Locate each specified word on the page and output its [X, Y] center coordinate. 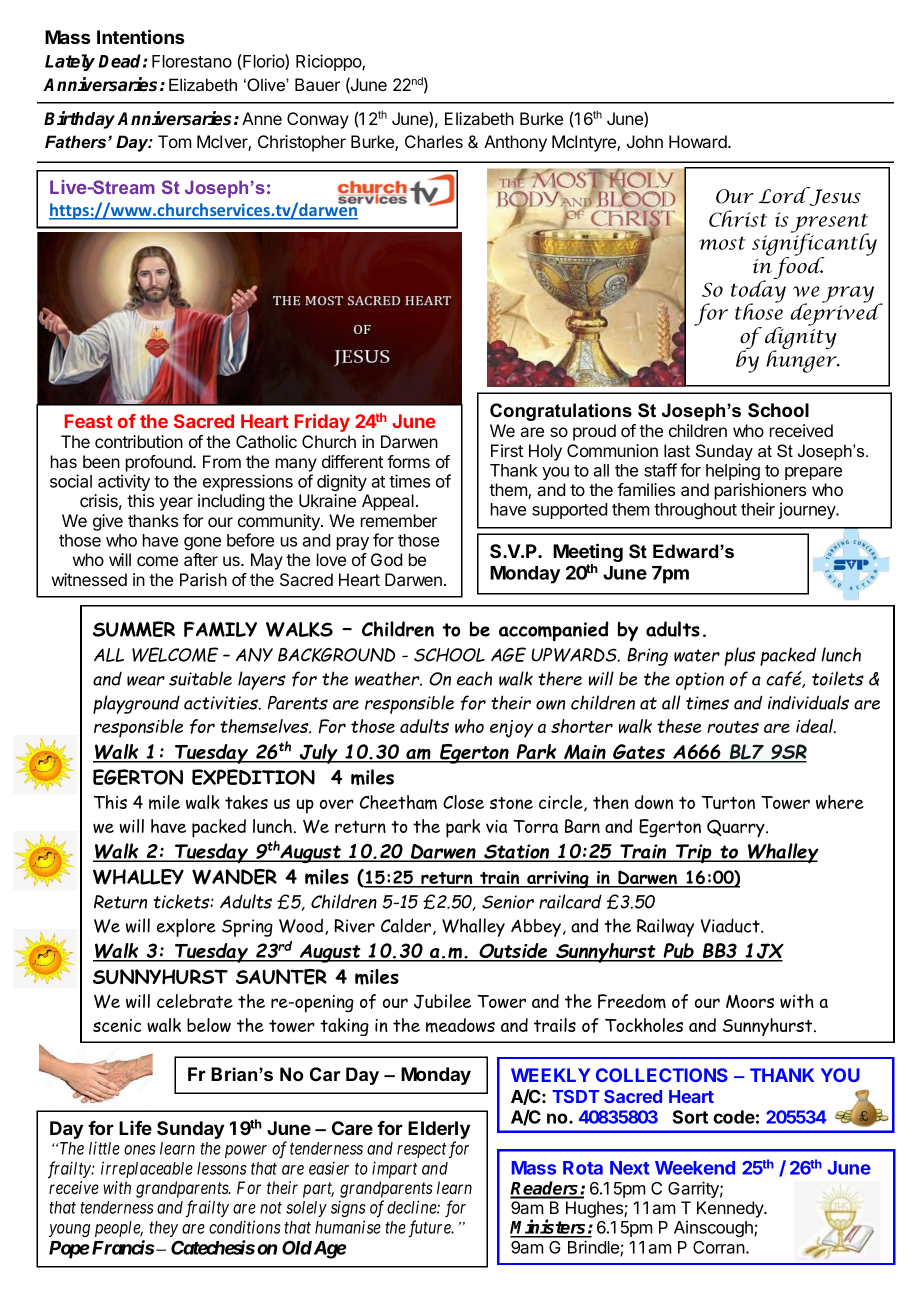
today [758, 291]
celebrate [195, 1001]
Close [463, 802]
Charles [434, 141]
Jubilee [442, 1001]
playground [136, 704]
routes [733, 727]
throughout [695, 511]
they [163, 1229]
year [176, 504]
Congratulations [561, 412]
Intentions [140, 36]
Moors [750, 1001]
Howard [699, 141]
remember [399, 520]
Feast [89, 421]
